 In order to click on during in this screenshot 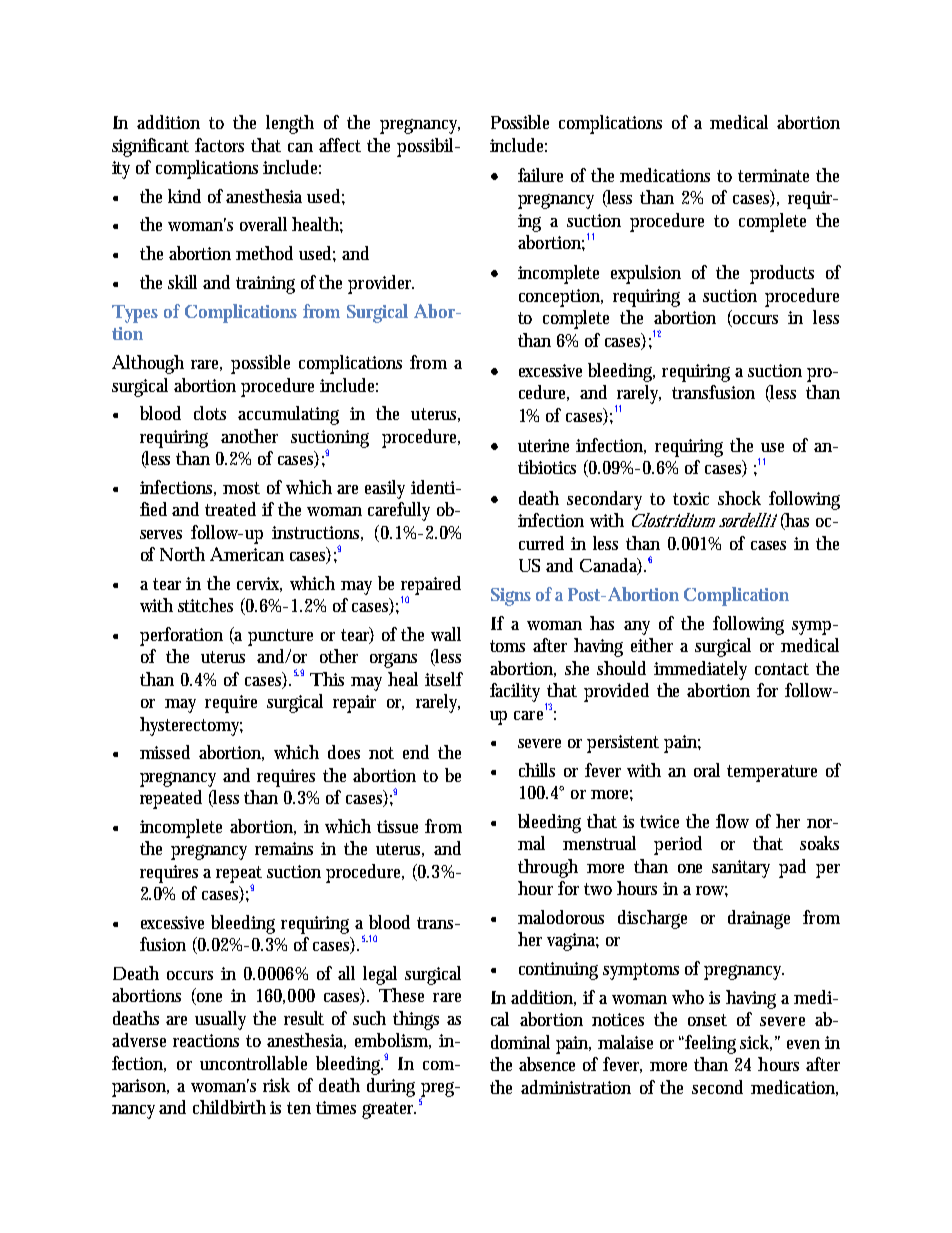, I will do `click(391, 1087)`.
